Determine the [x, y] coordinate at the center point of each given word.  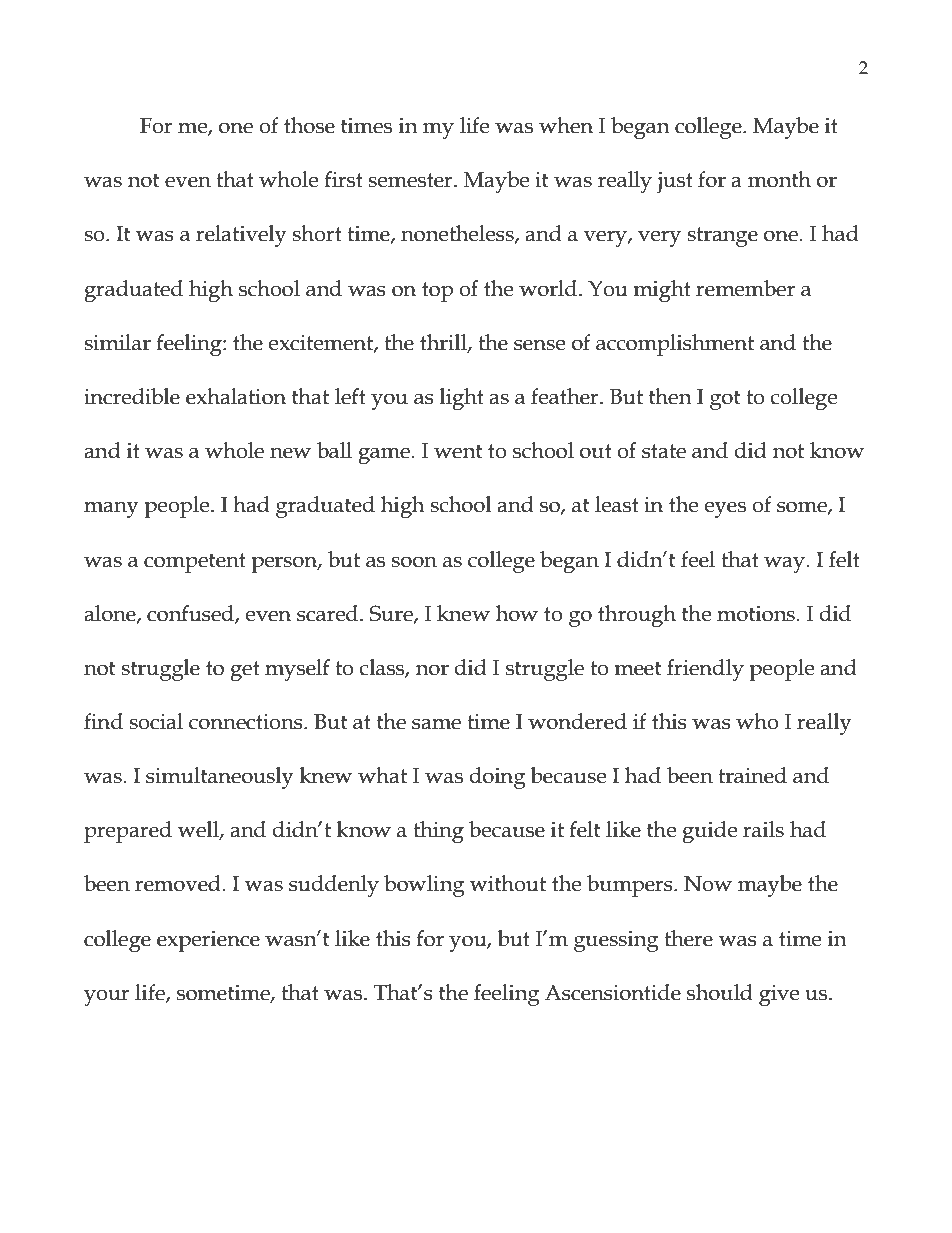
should [720, 992]
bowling [424, 886]
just [675, 182]
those [309, 125]
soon [414, 562]
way [785, 564]
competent [195, 563]
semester [411, 180]
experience [208, 941]
